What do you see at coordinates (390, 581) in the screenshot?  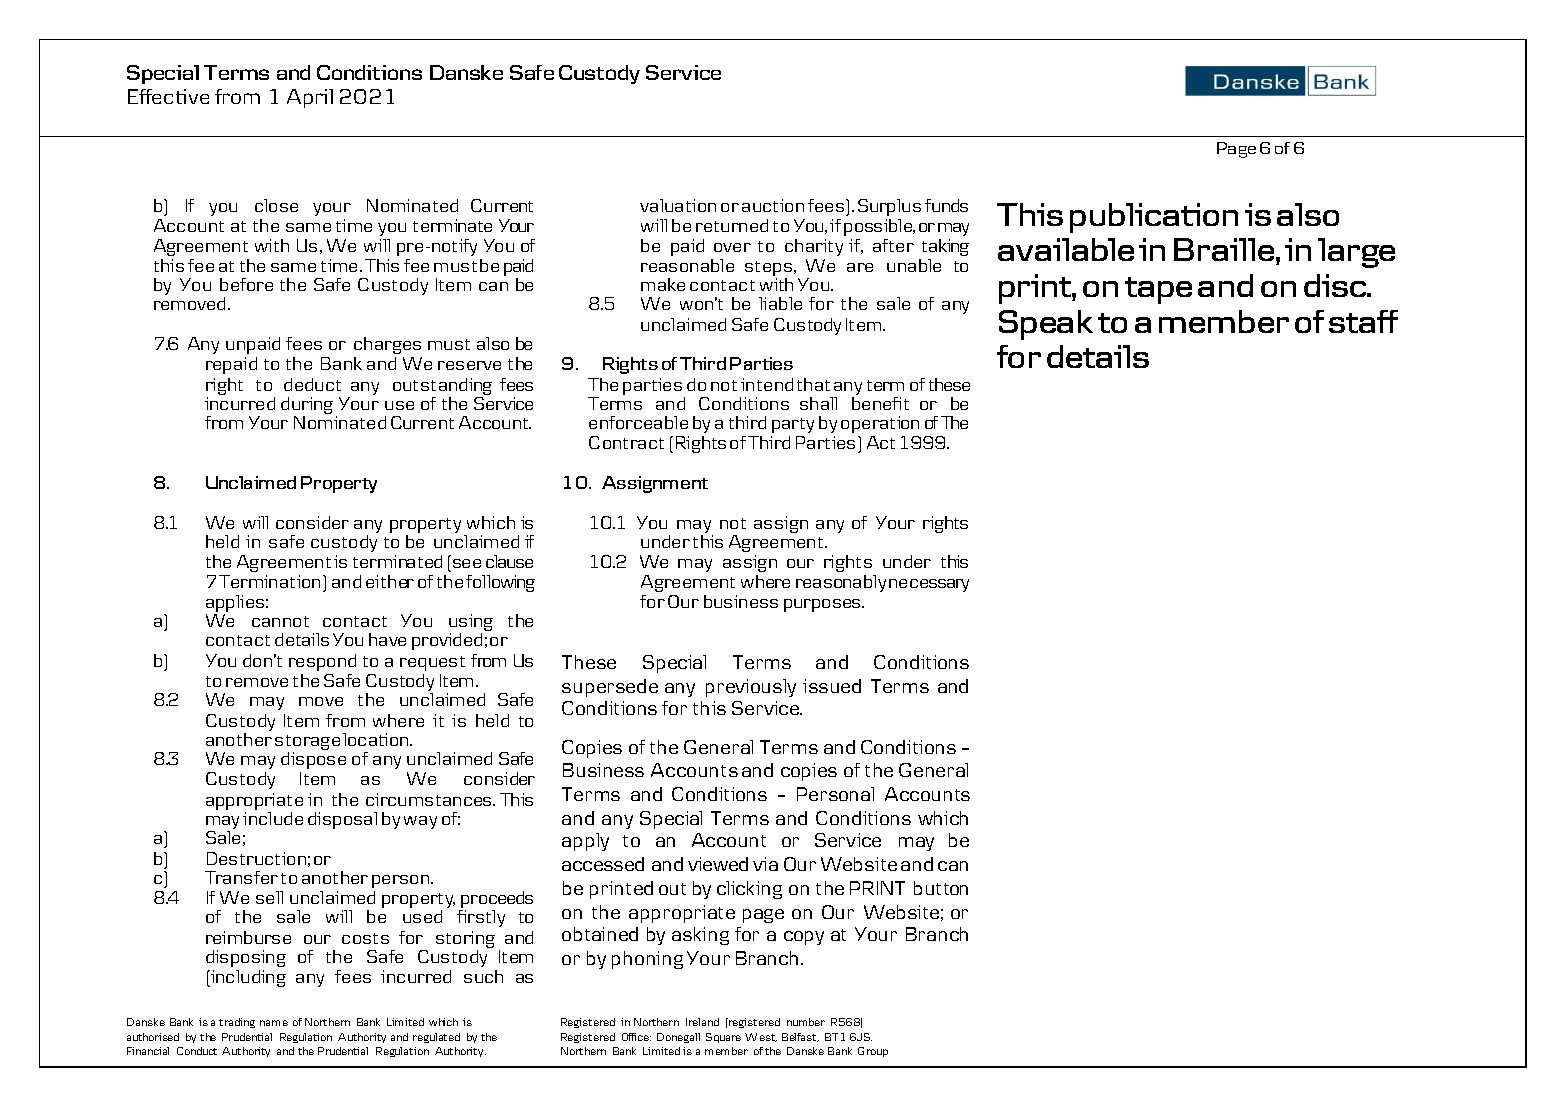 I see `either` at bounding box center [390, 581].
